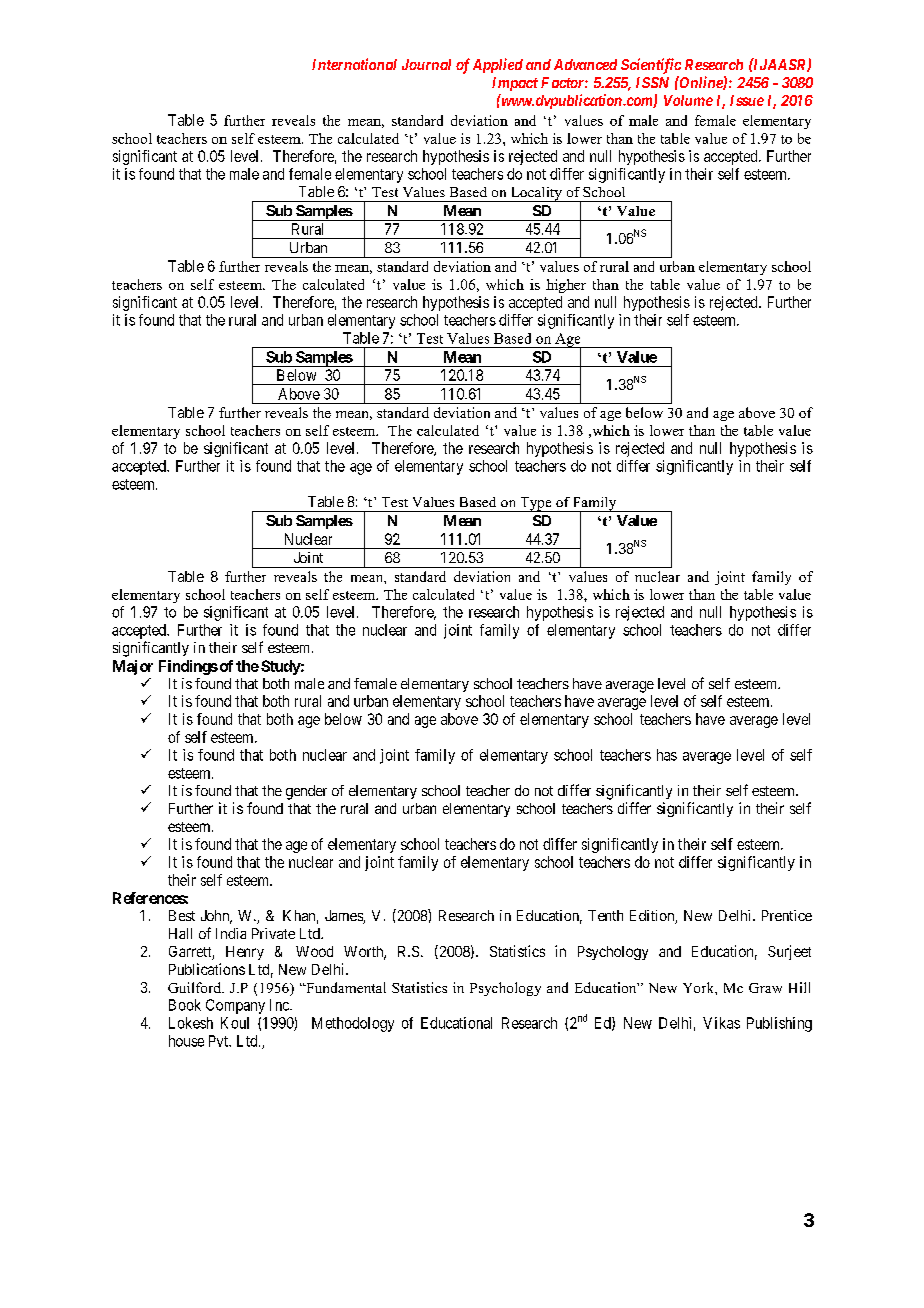 This image has height=1308, width=924. I want to click on Vikas, so click(721, 1023).
